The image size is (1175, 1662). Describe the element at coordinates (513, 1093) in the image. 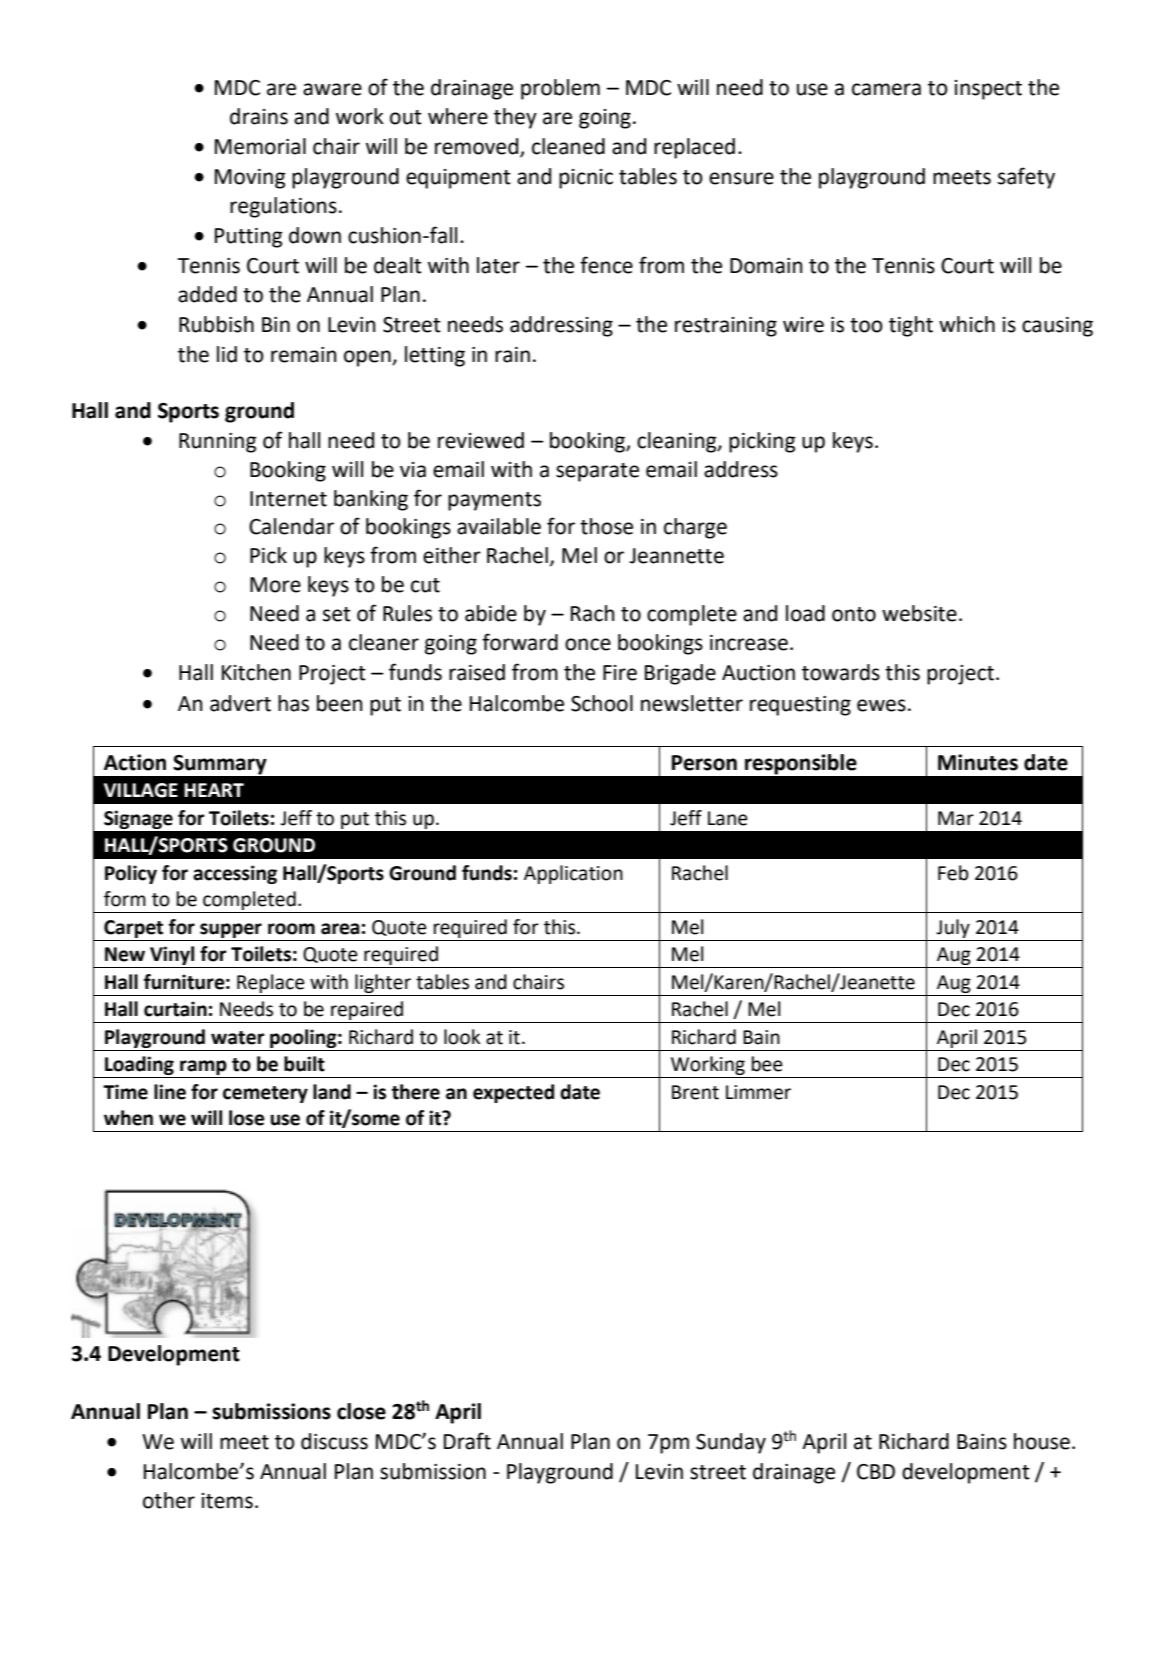

I see `expected` at that location.
